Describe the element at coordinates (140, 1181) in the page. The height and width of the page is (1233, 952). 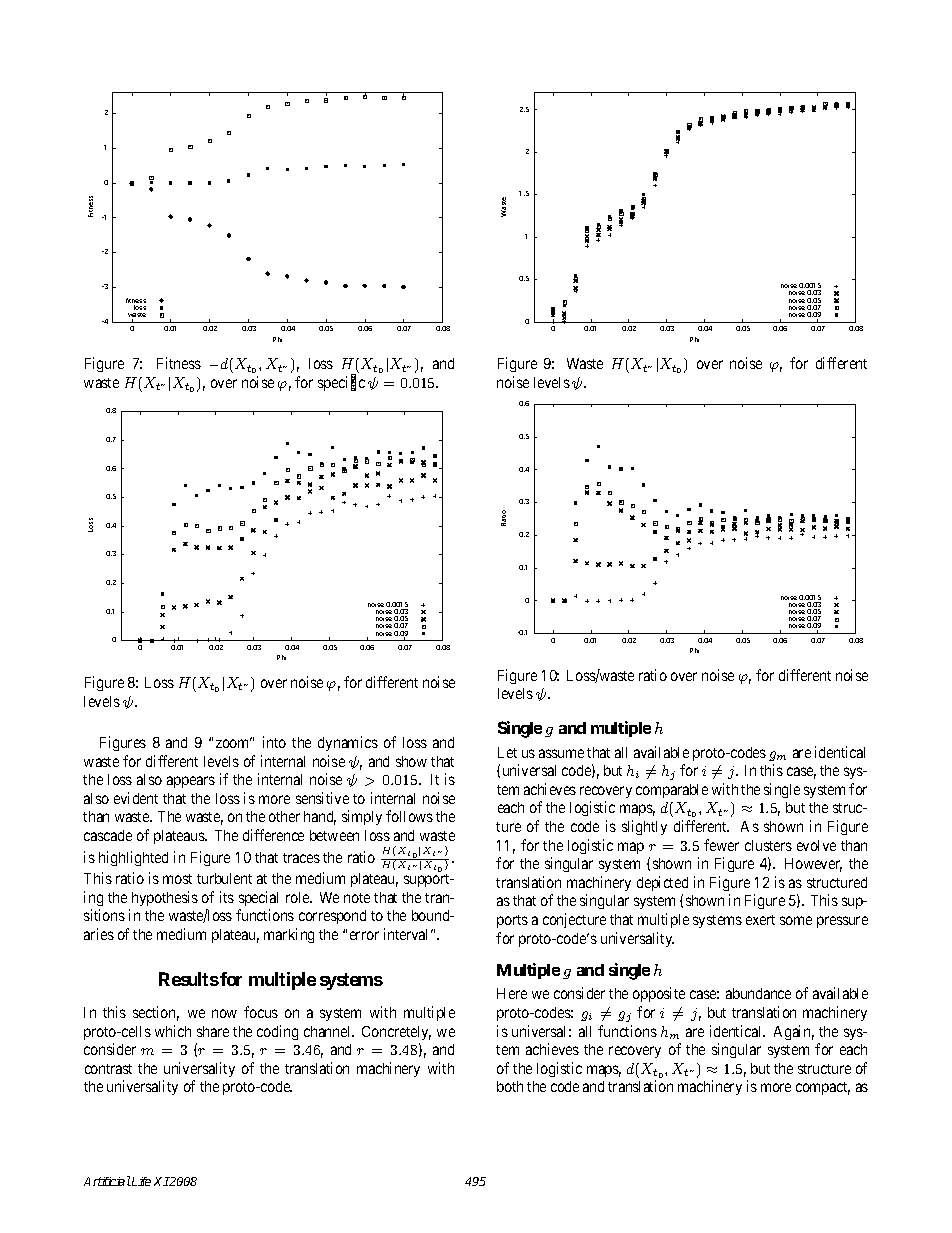
I see `Life` at that location.
